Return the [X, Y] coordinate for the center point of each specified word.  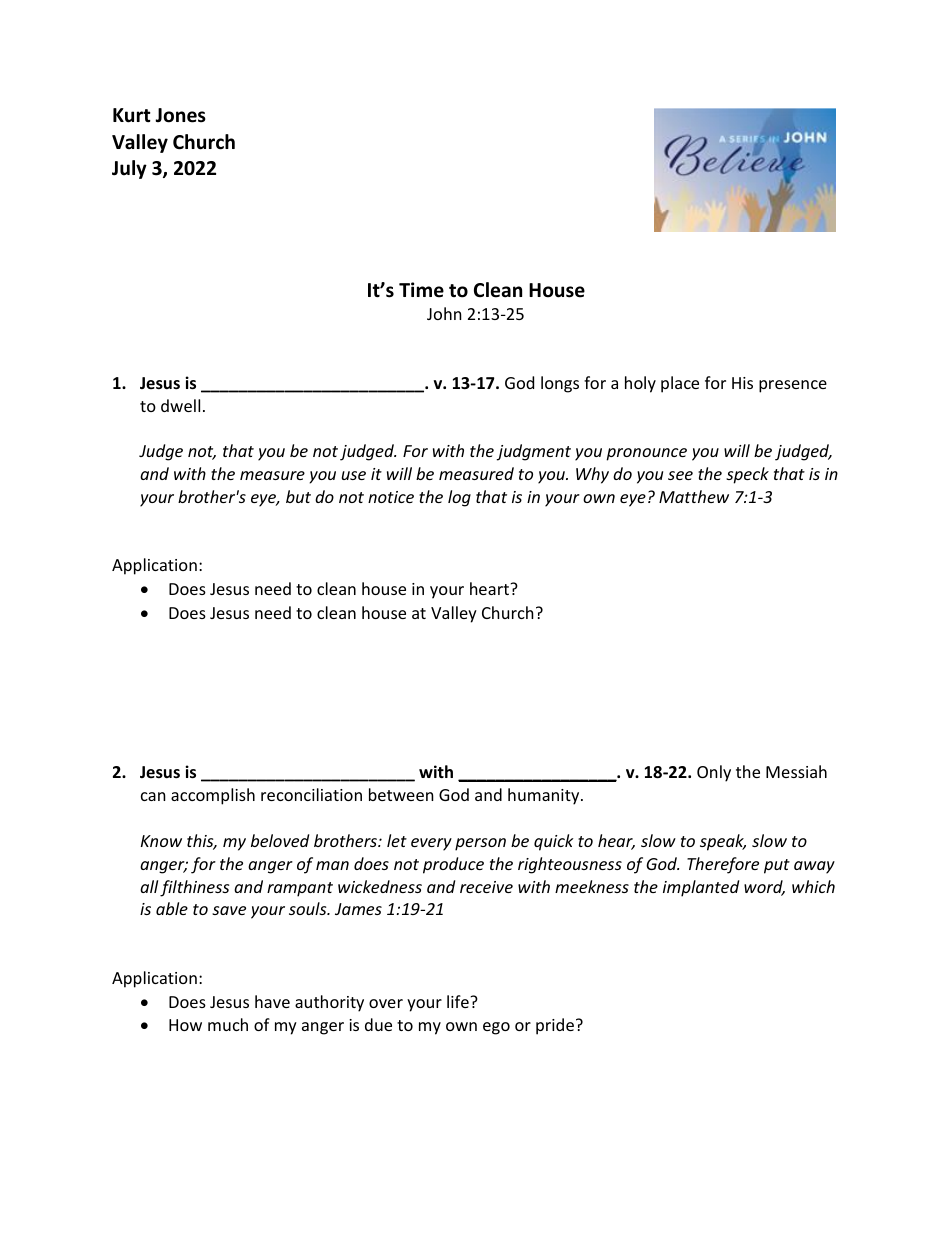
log [459, 498]
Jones [180, 115]
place [680, 384]
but [298, 496]
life [459, 1001]
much [228, 1024]
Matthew [694, 496]
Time [421, 290]
